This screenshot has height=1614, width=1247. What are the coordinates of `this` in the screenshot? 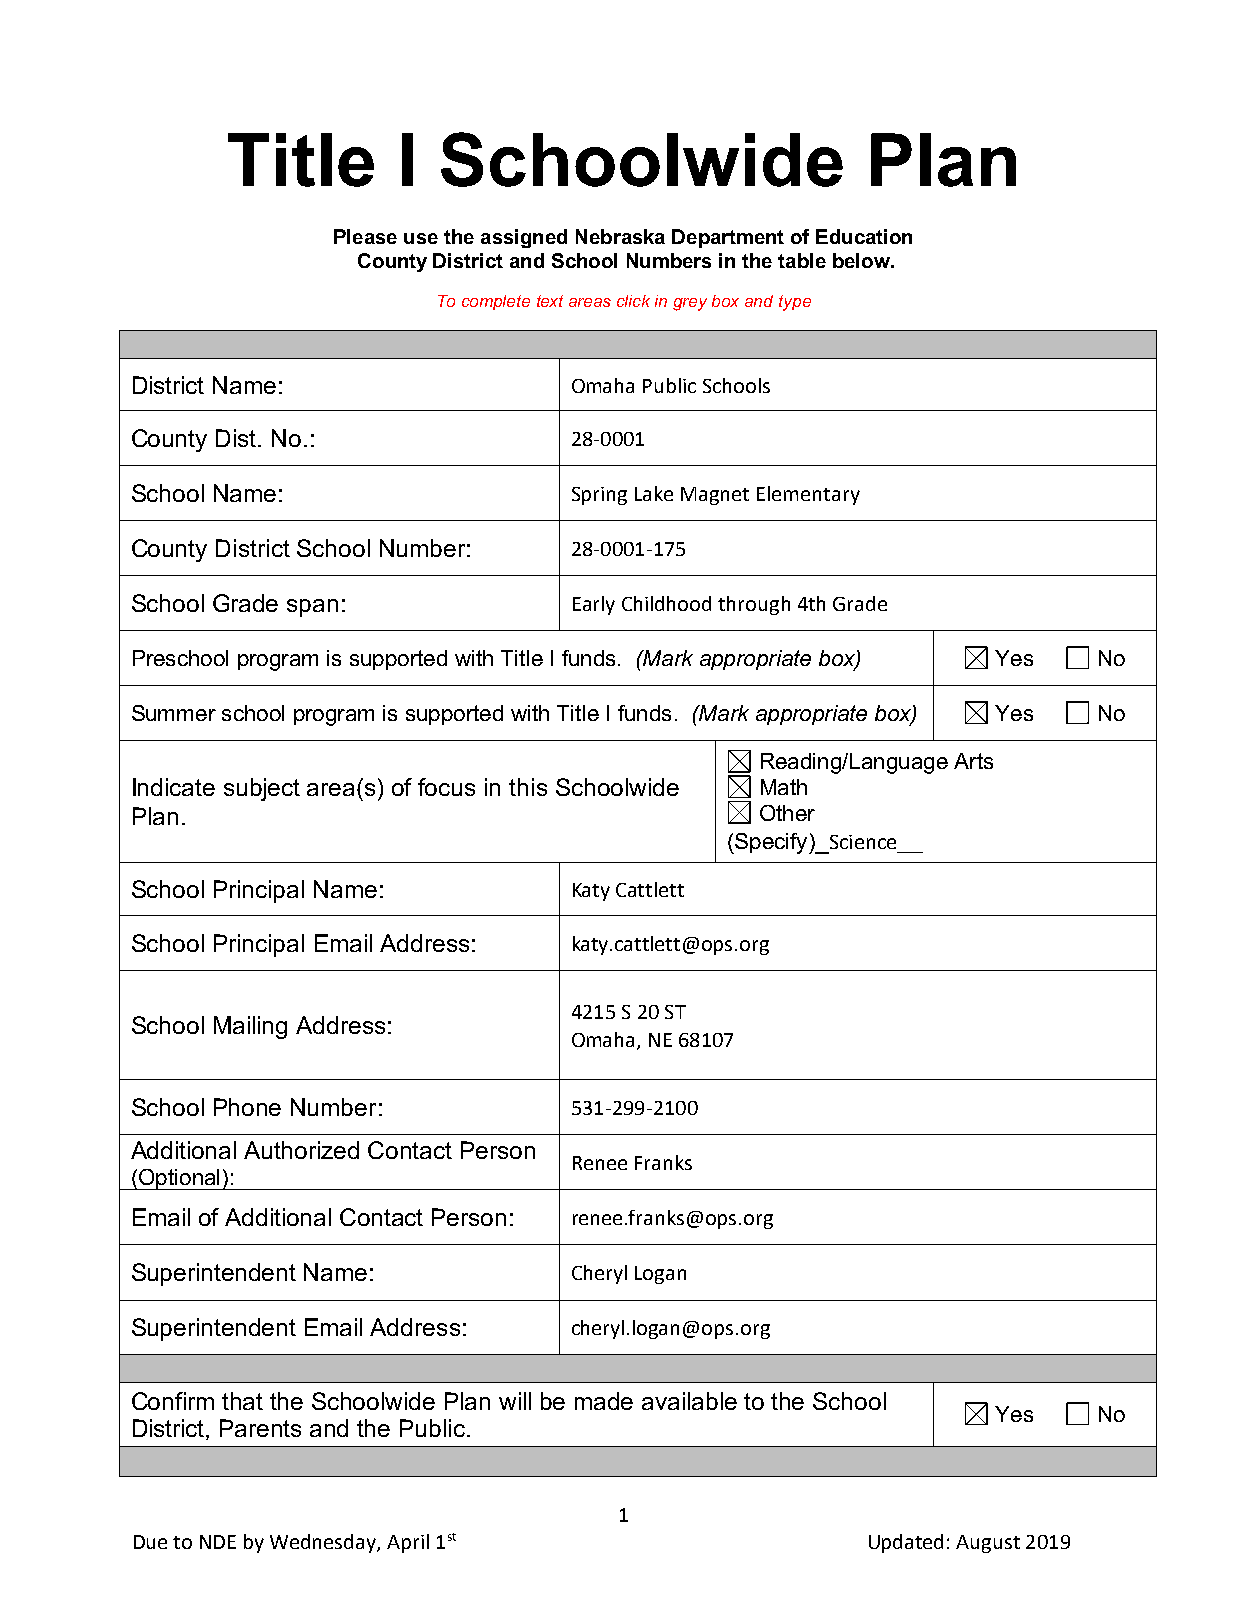 It's located at (528, 787).
